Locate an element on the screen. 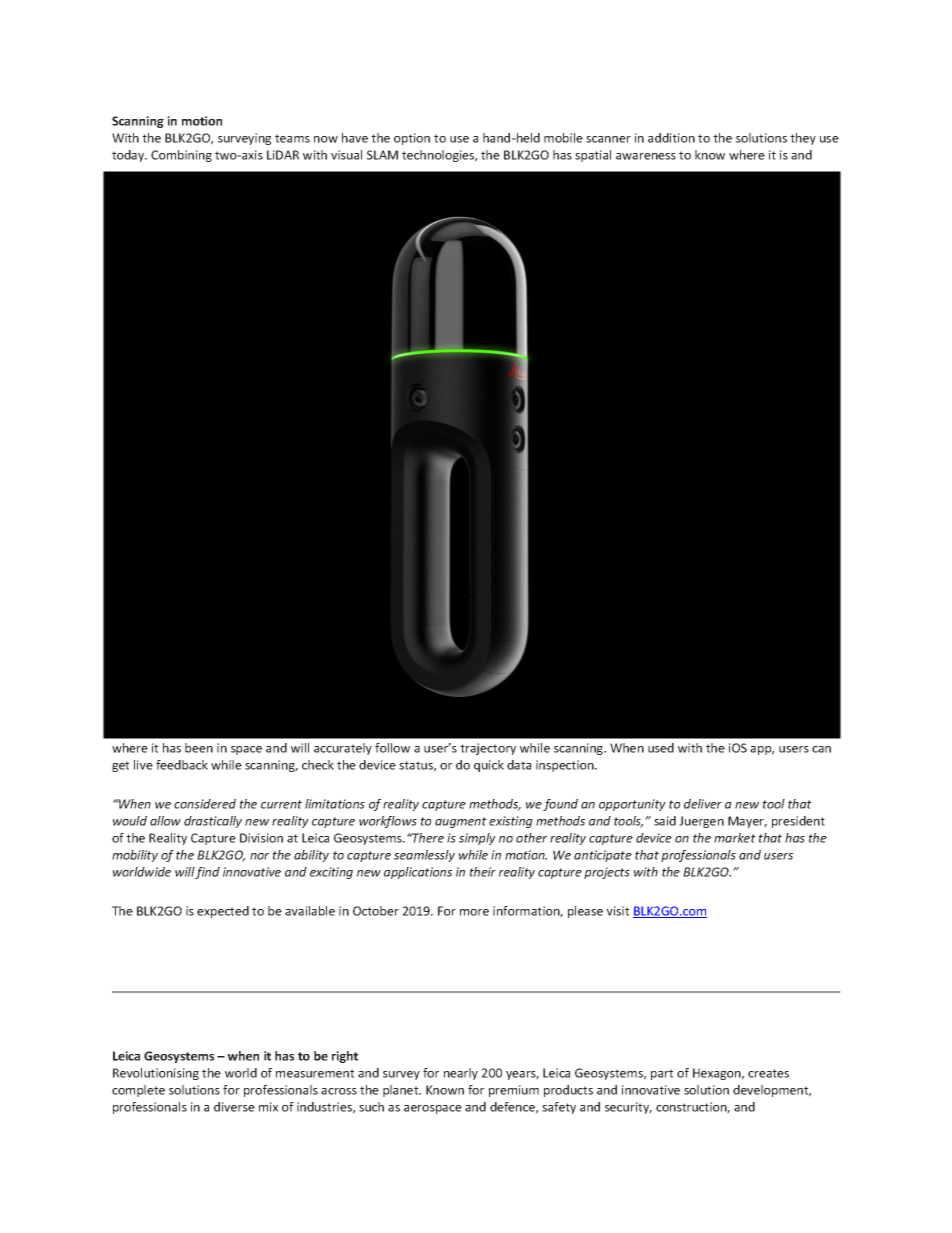 This screenshot has width=952, height=1233. today is located at coordinates (129, 156).
